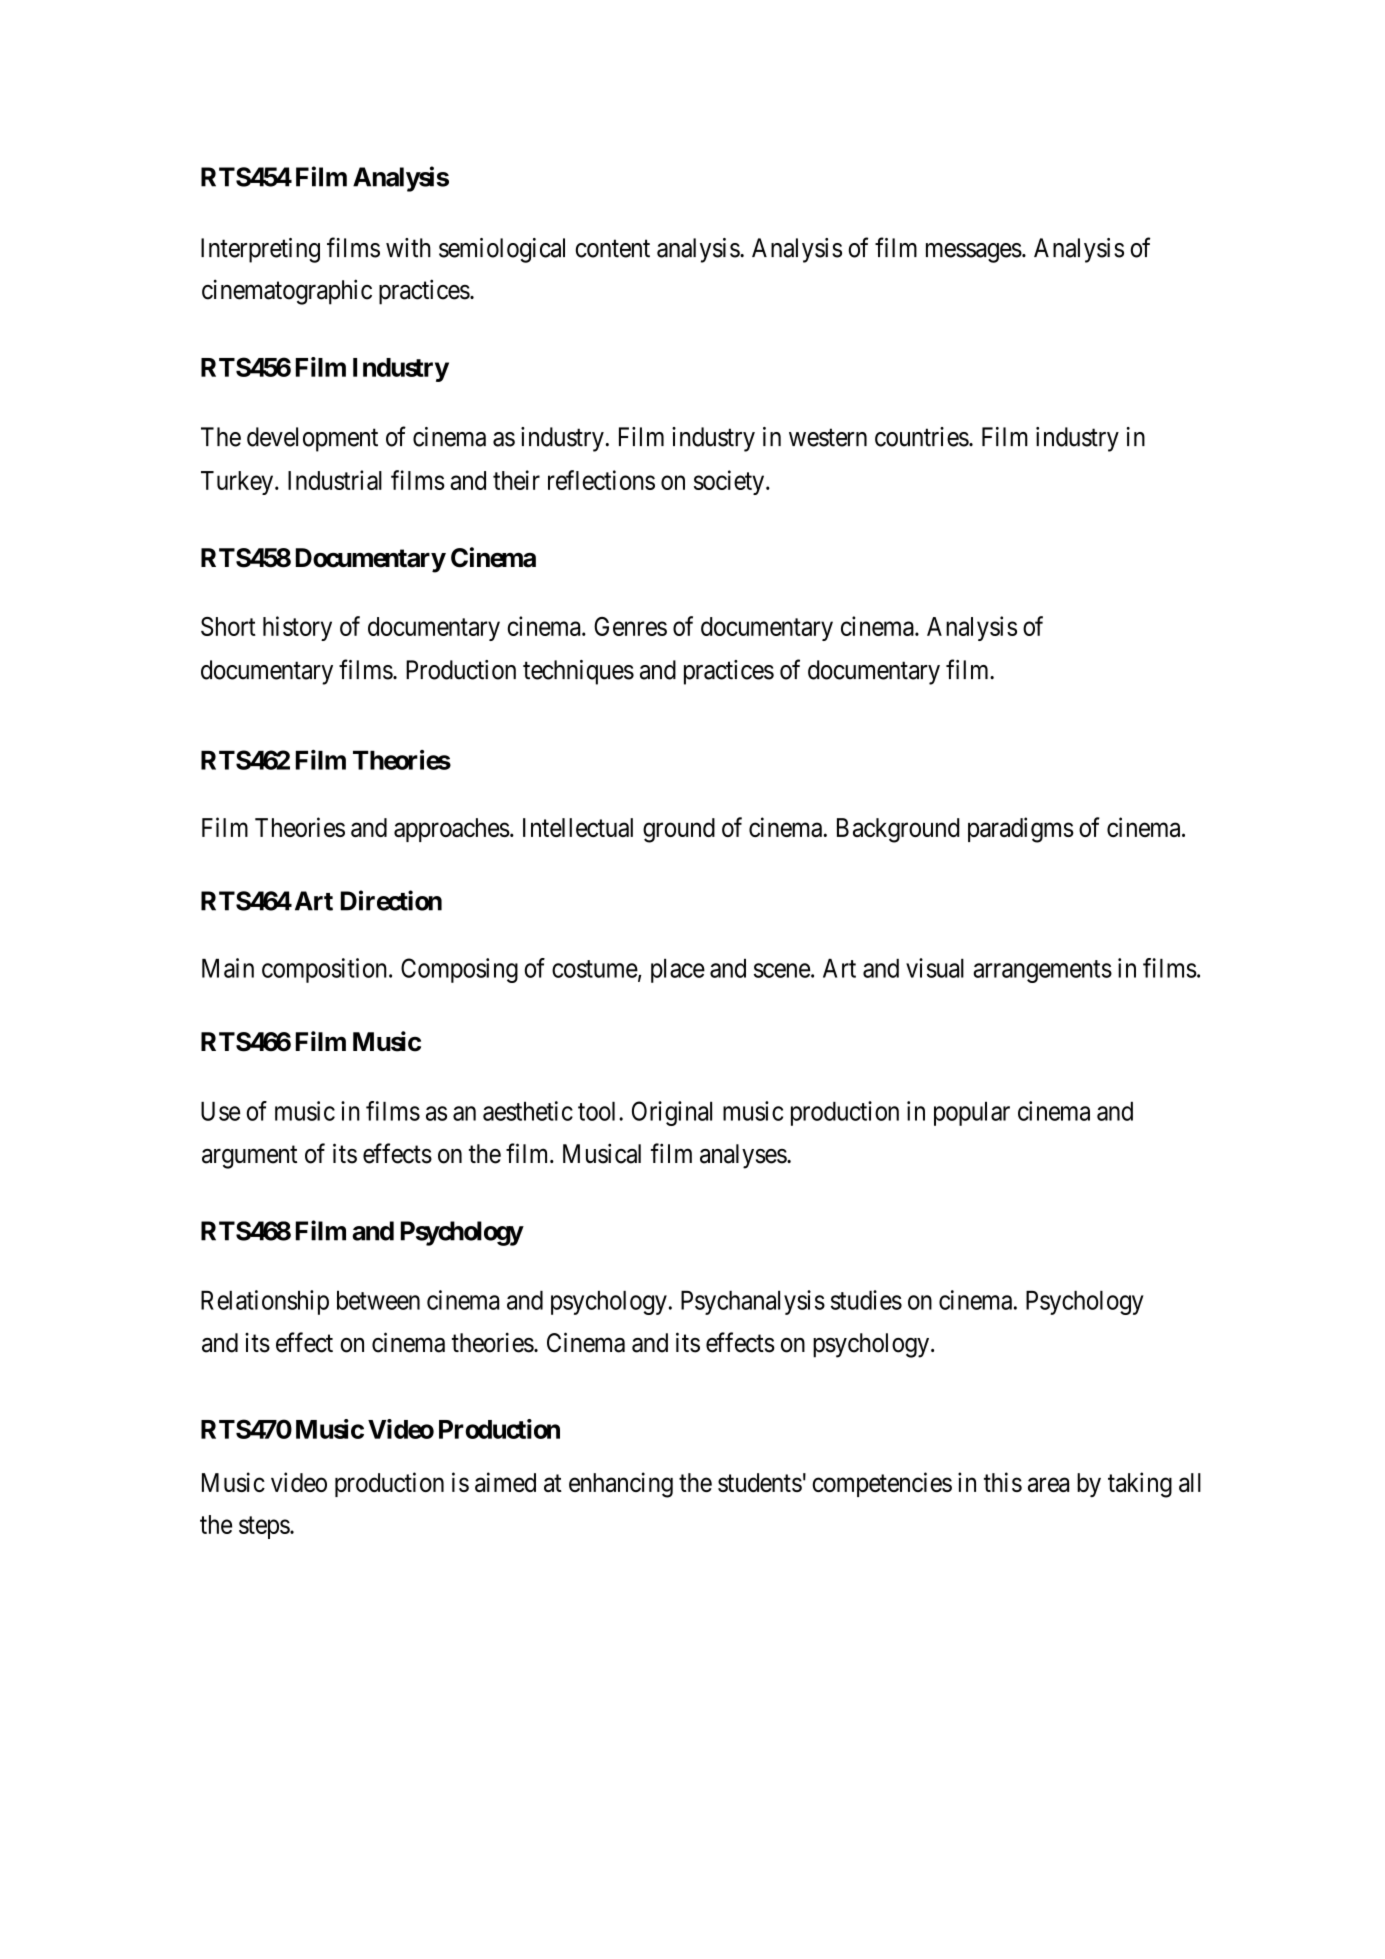 Image resolution: width=1385 pixels, height=1959 pixels. Describe the element at coordinates (297, 628) in the image. I see `history` at that location.
